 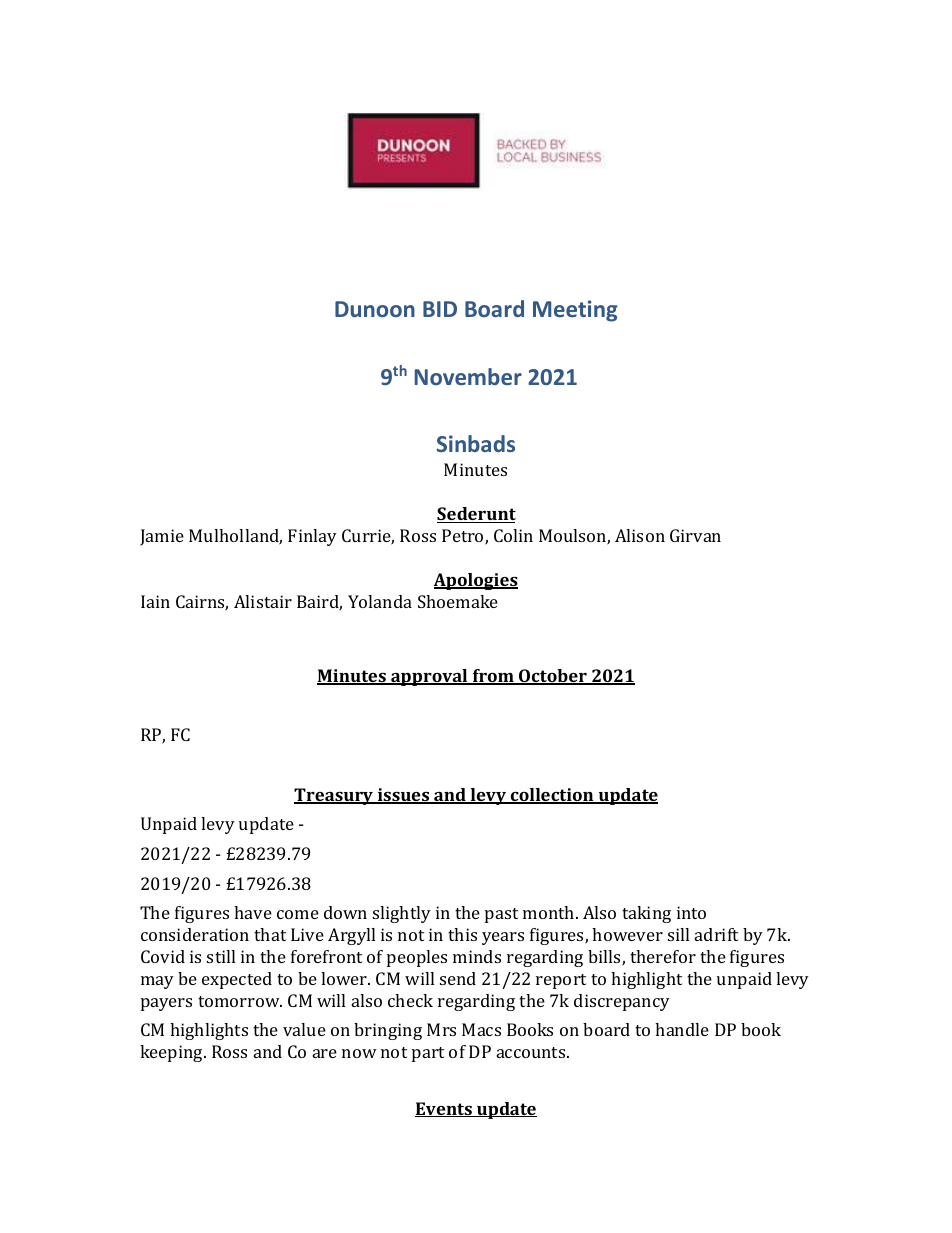 What do you see at coordinates (640, 535) in the page?
I see `Alison` at bounding box center [640, 535].
